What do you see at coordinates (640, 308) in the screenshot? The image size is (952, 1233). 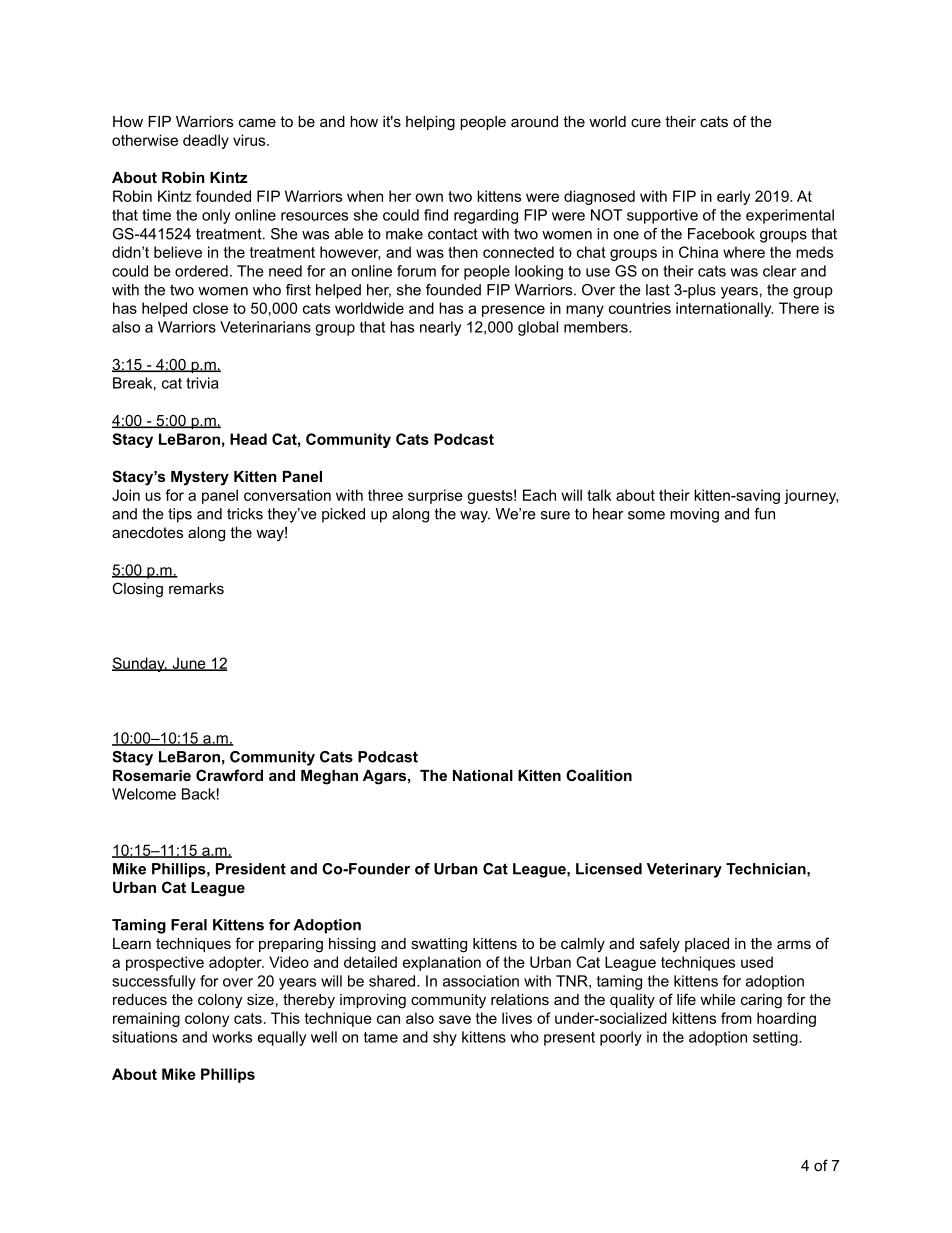 I see `countries` at bounding box center [640, 308].
